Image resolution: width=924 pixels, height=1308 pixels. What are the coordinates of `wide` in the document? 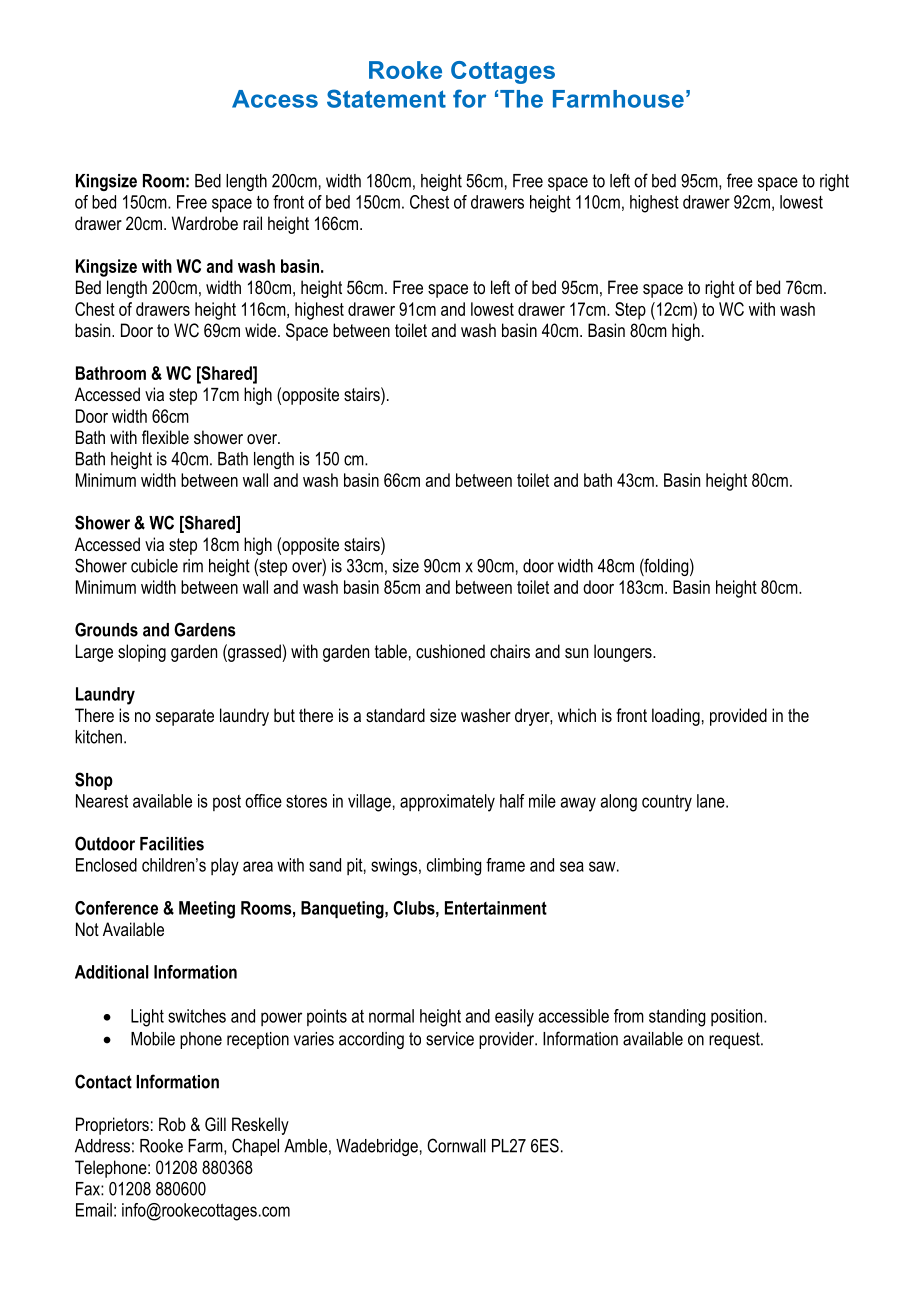 It's located at (262, 330).
